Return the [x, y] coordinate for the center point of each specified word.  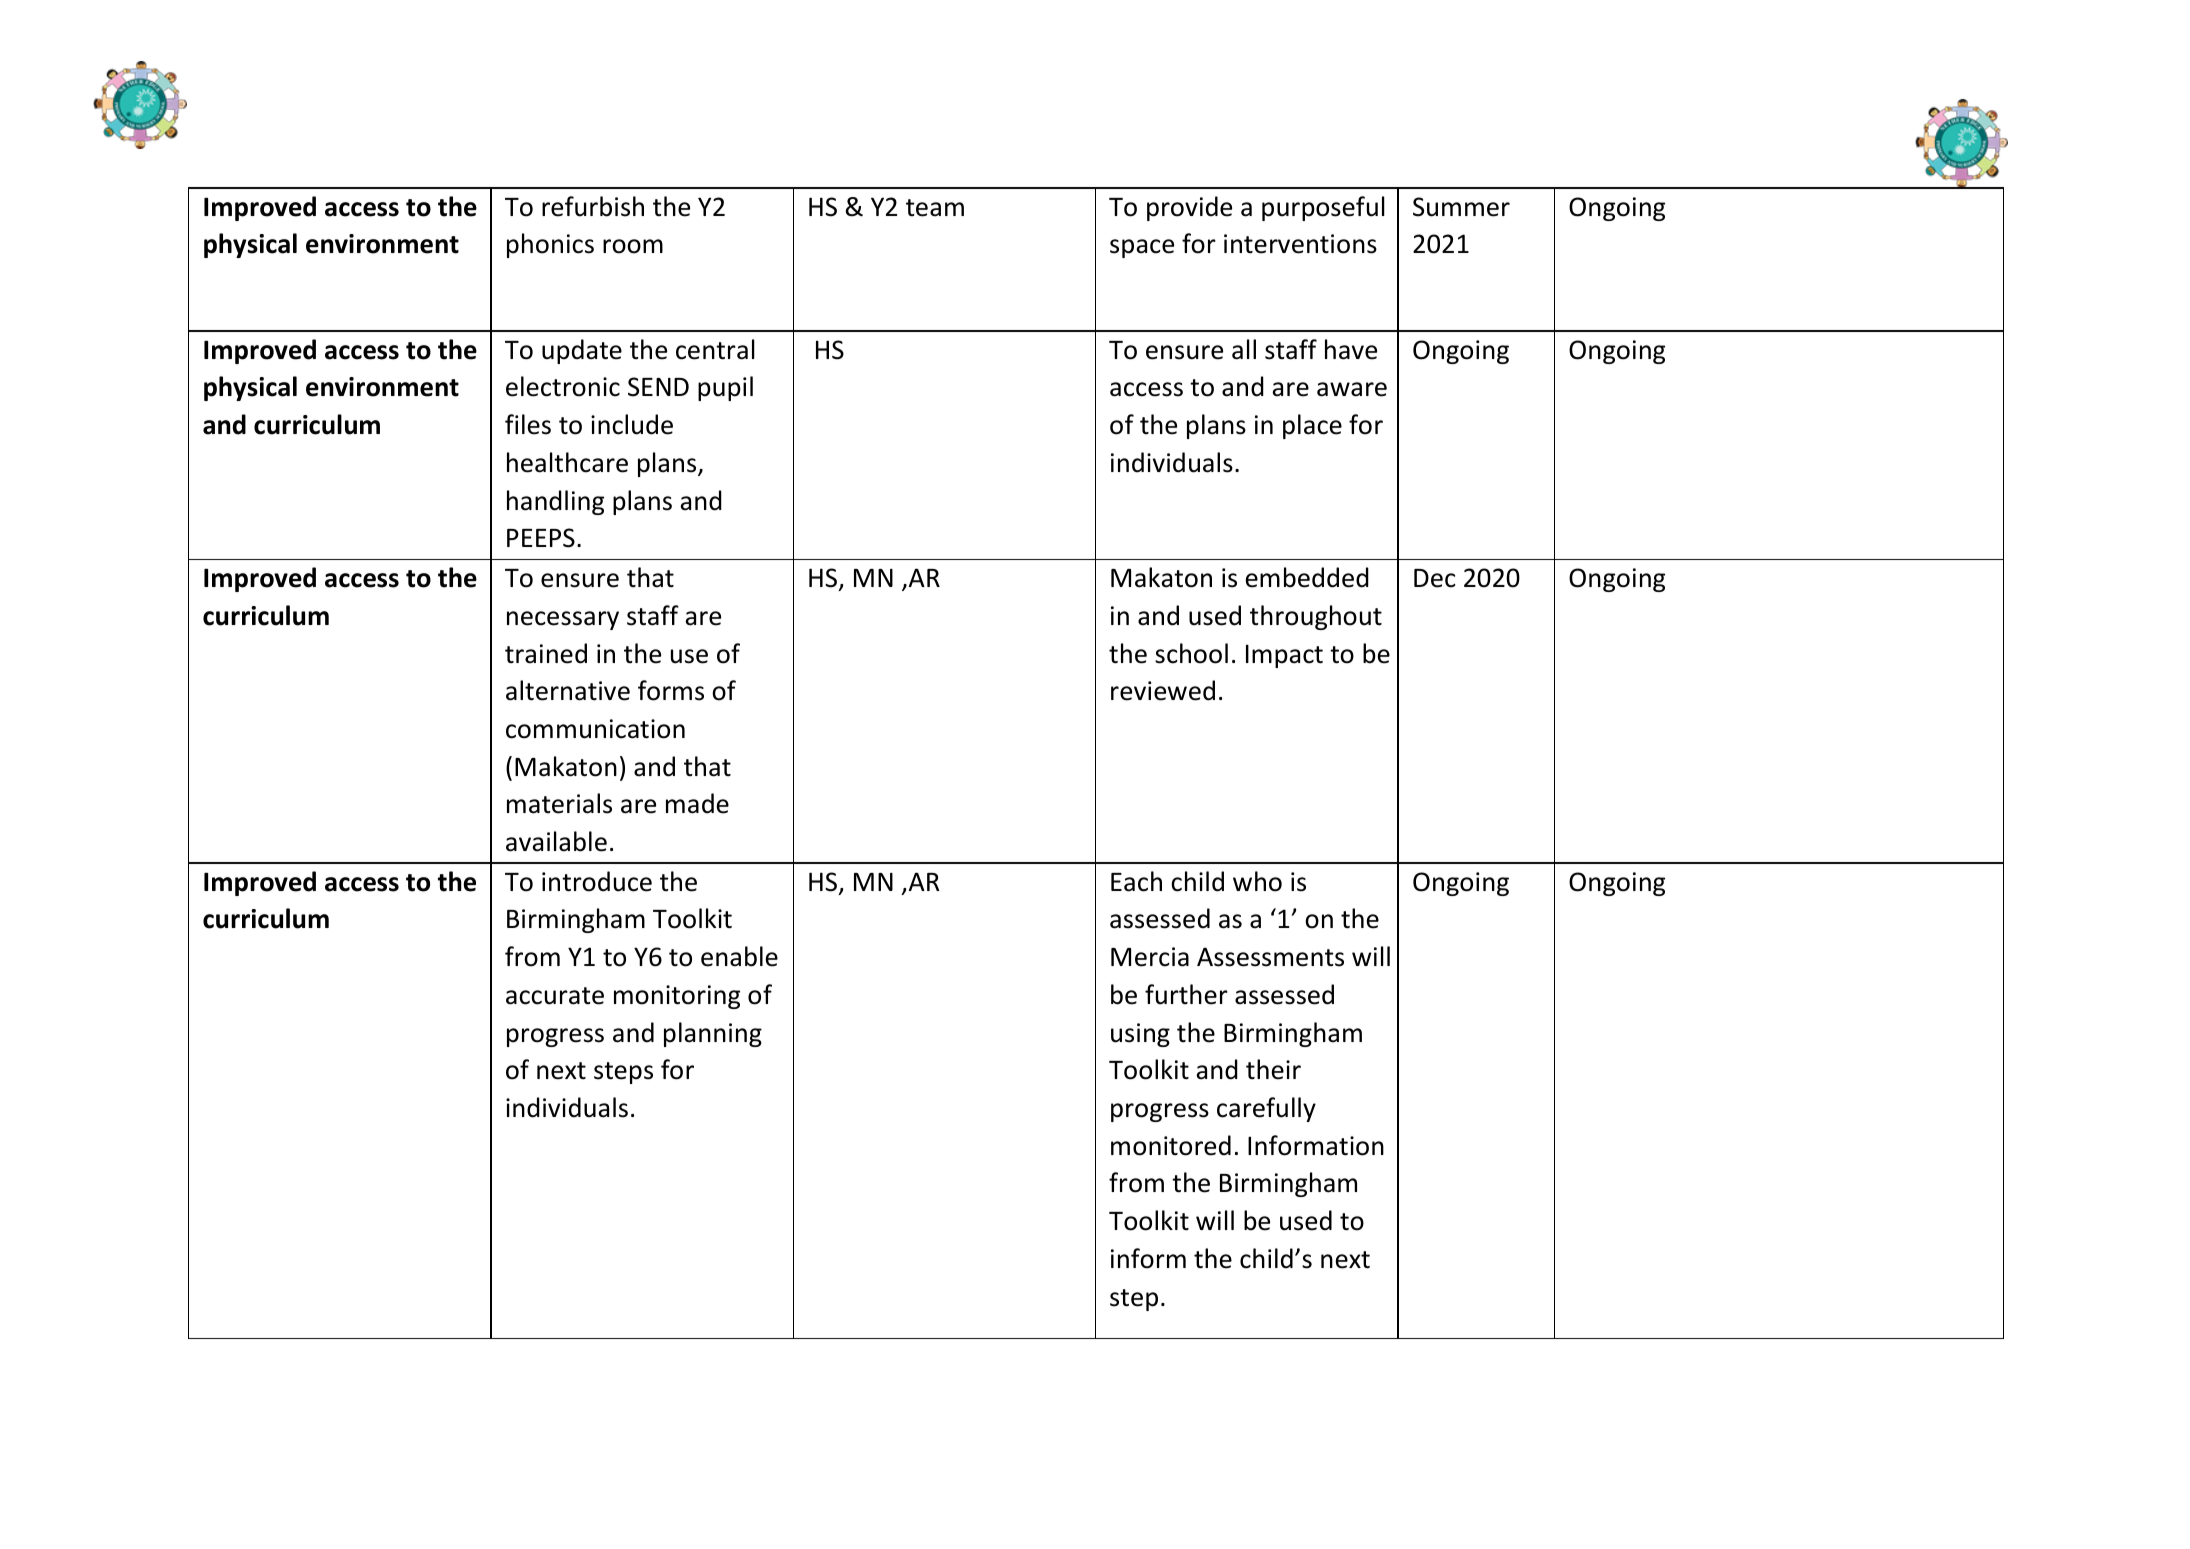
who [1257, 881]
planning [713, 1034]
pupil [725, 388]
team [935, 208]
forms [671, 690]
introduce [597, 881]
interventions [1300, 244]
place [1312, 426]
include [632, 424]
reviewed [1163, 690]
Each [1136, 881]
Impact [1284, 656]
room [633, 246]
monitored [1171, 1145]
